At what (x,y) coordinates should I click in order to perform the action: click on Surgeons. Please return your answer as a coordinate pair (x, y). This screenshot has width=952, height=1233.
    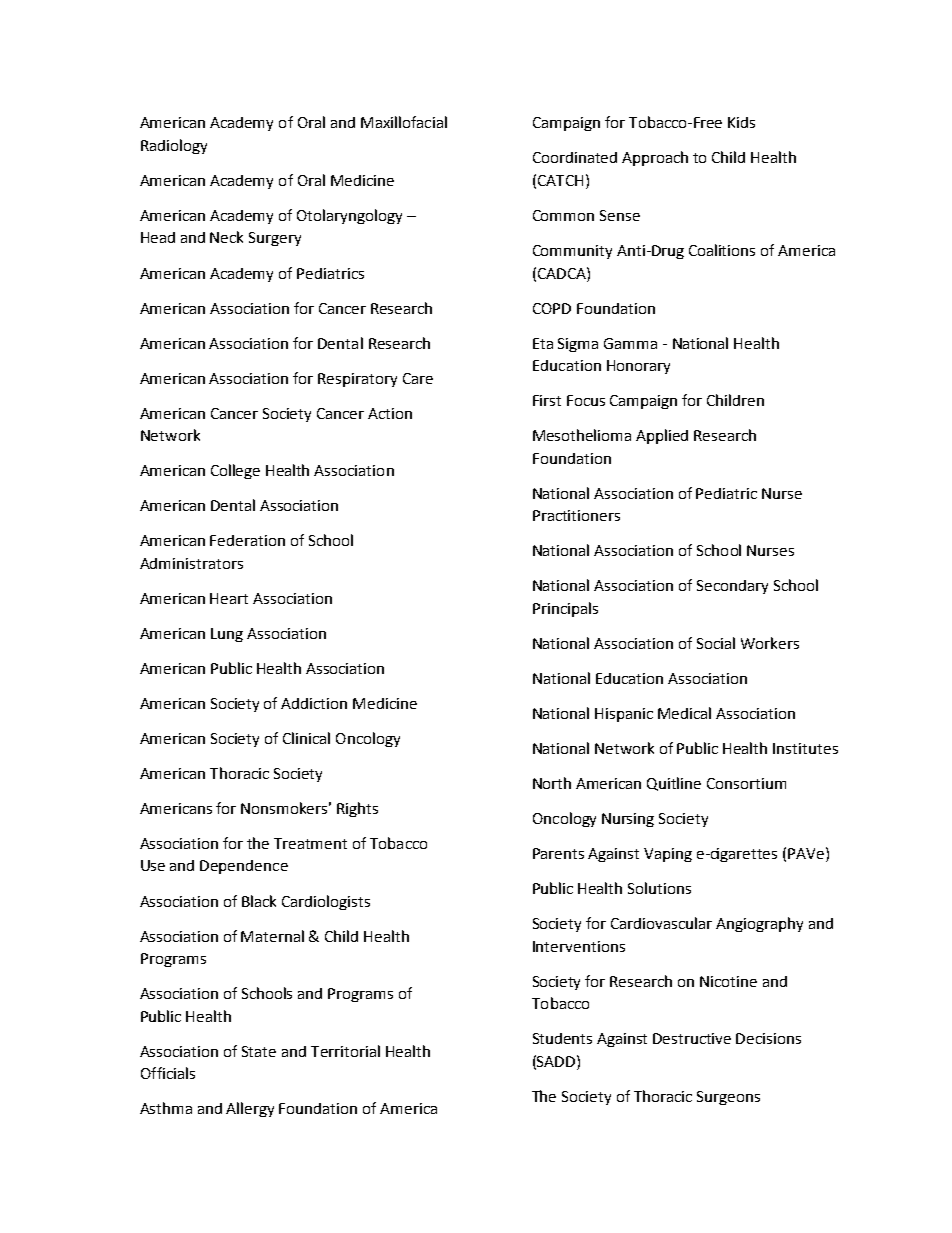
    Looking at the image, I should click on (728, 1098).
